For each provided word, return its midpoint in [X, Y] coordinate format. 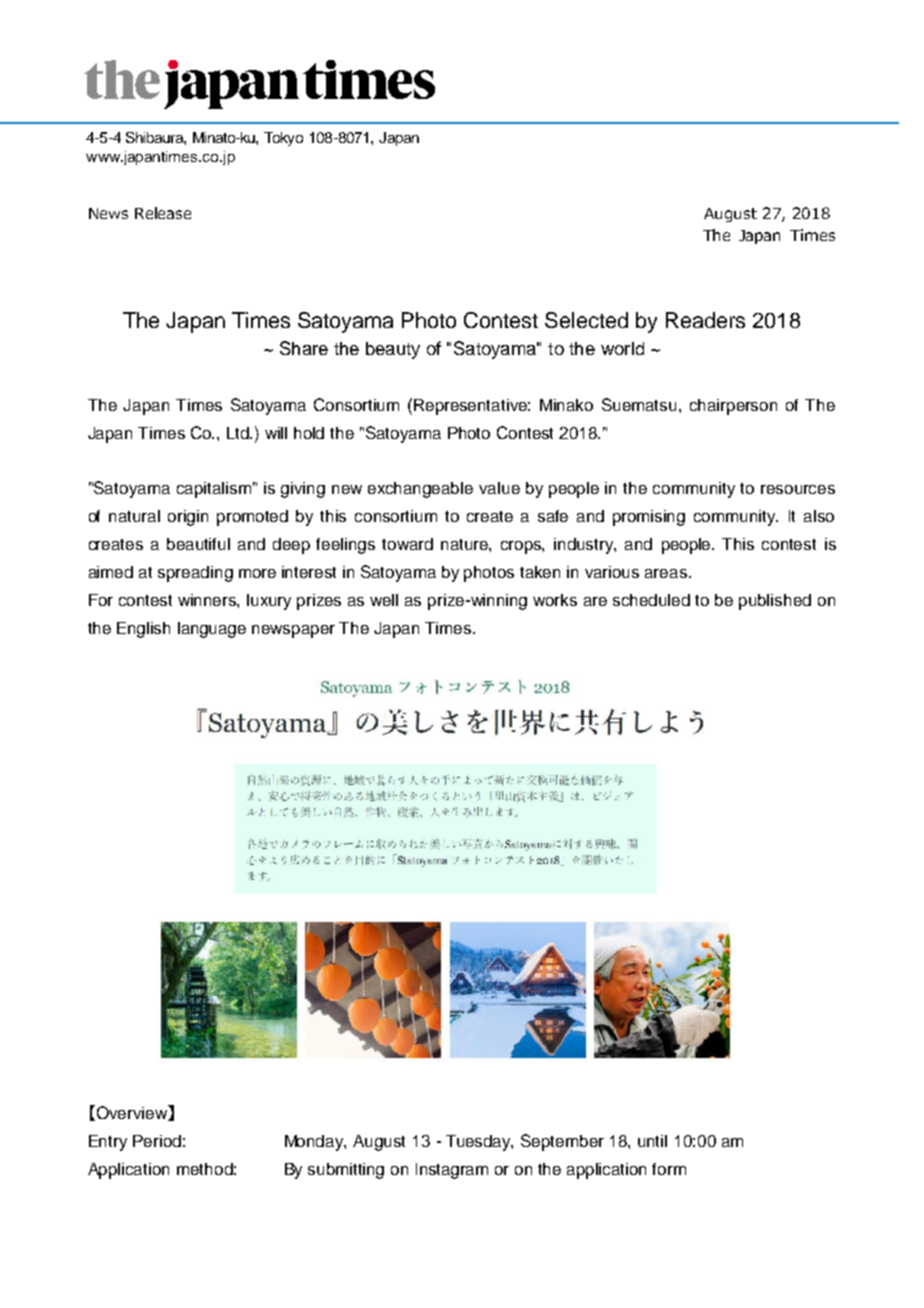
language [212, 630]
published [775, 602]
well [384, 600]
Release [163, 213]
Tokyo [283, 139]
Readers [705, 320]
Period [157, 1141]
